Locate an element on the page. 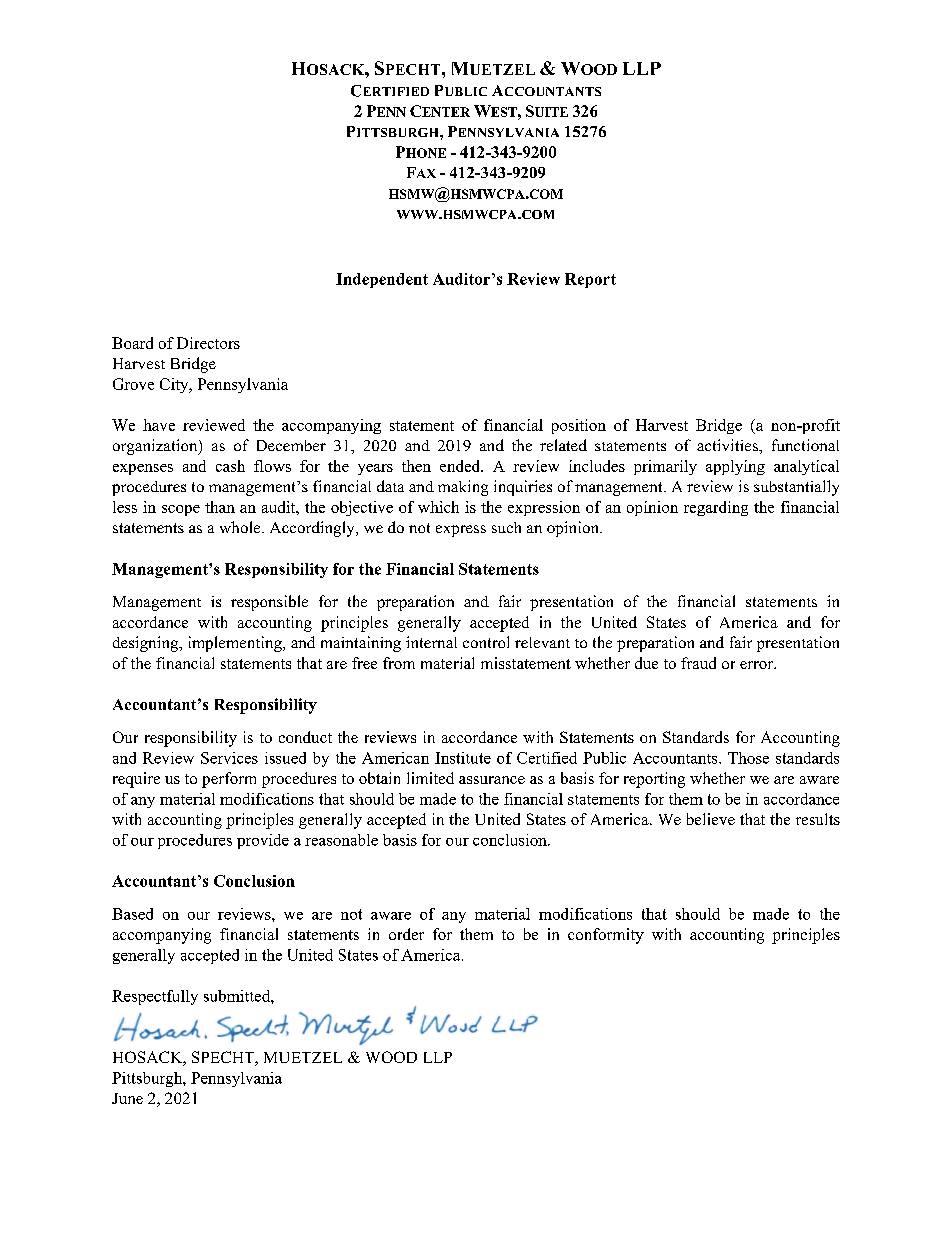 This document has height=1233, width=952. Directors is located at coordinates (208, 343).
